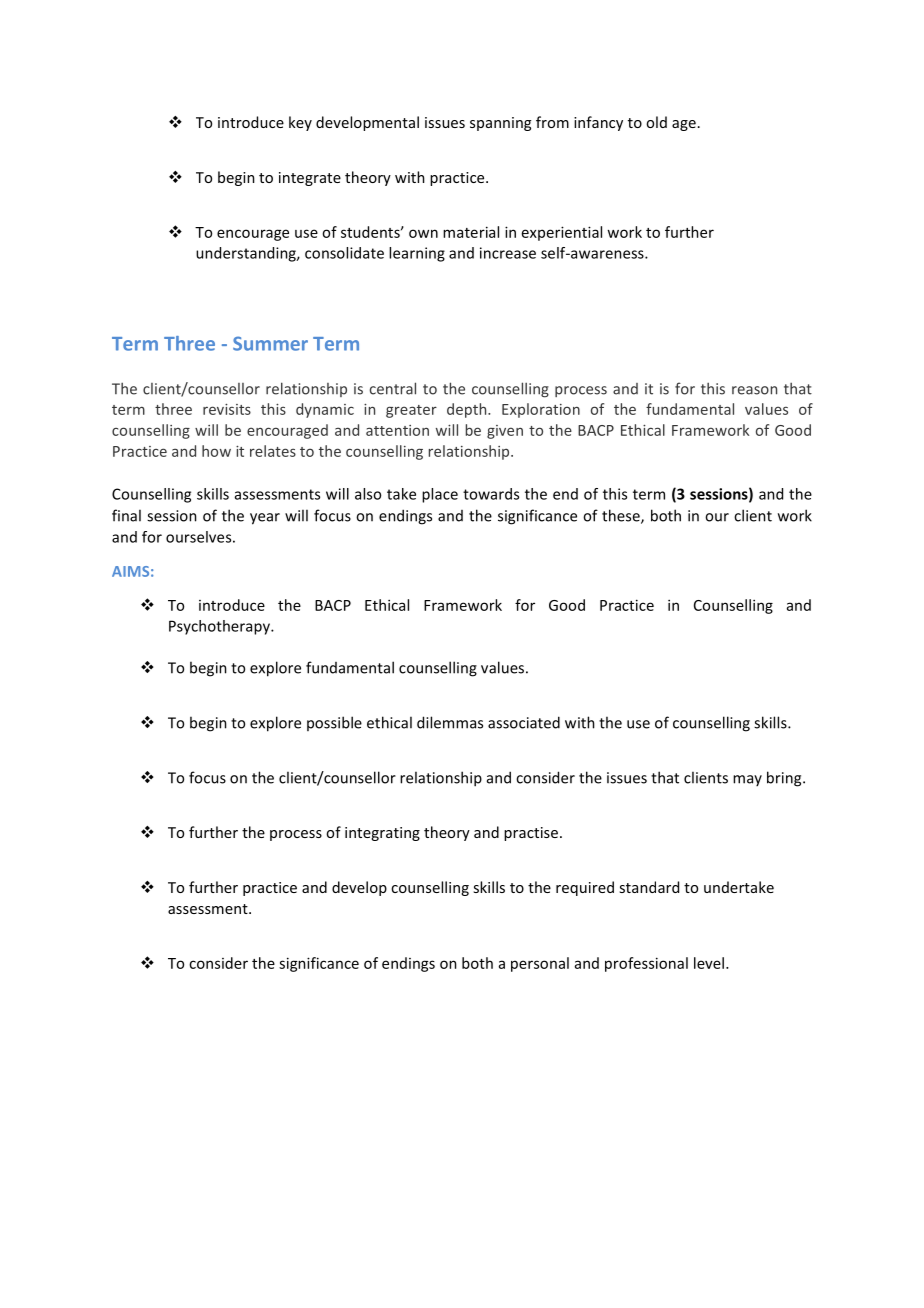 This screenshot has width=924, height=1308. What do you see at coordinates (300, 123) in the screenshot?
I see `key` at bounding box center [300, 123].
